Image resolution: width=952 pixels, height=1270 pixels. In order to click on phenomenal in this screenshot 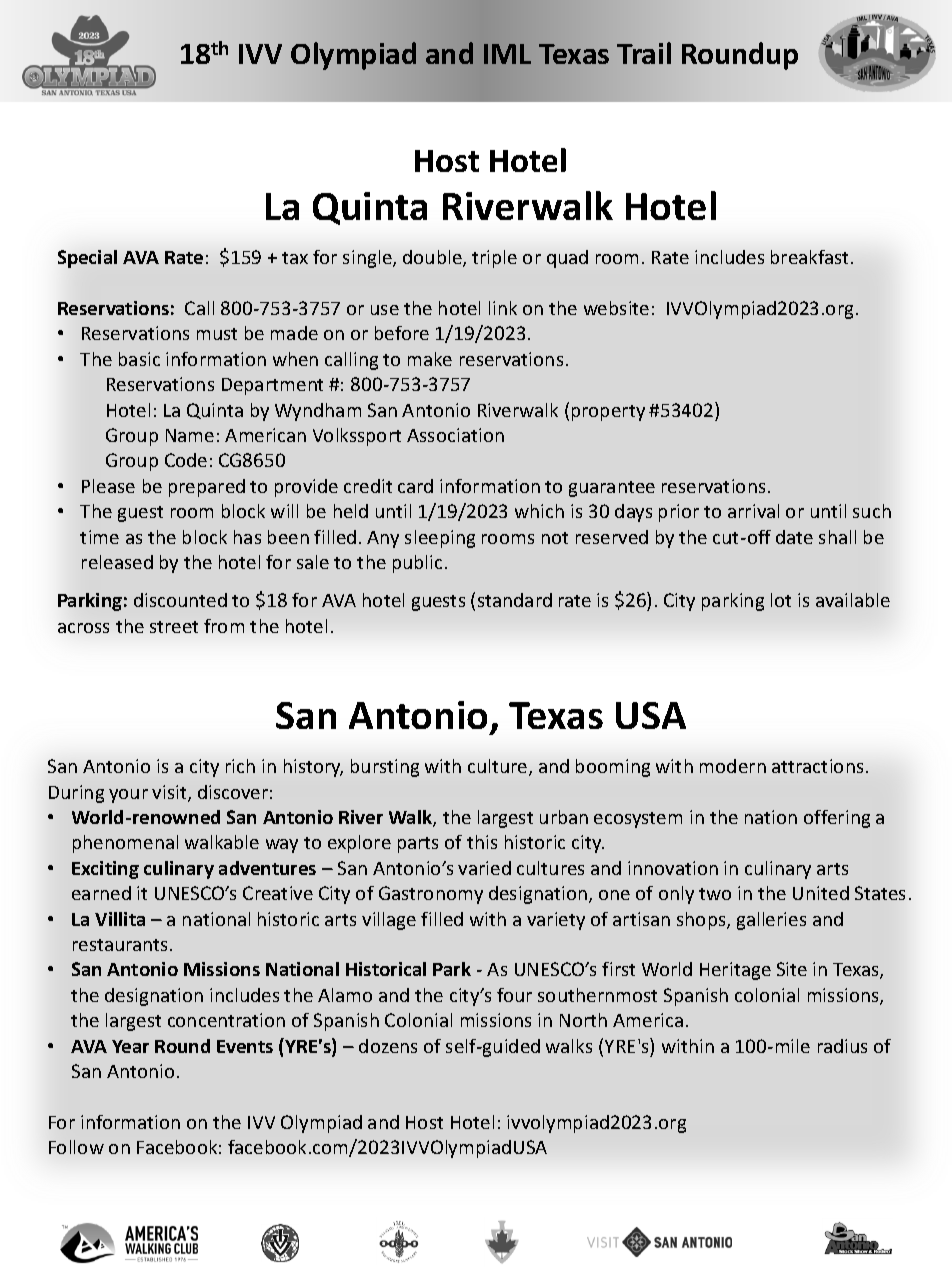, I will do `click(125, 844)`.
